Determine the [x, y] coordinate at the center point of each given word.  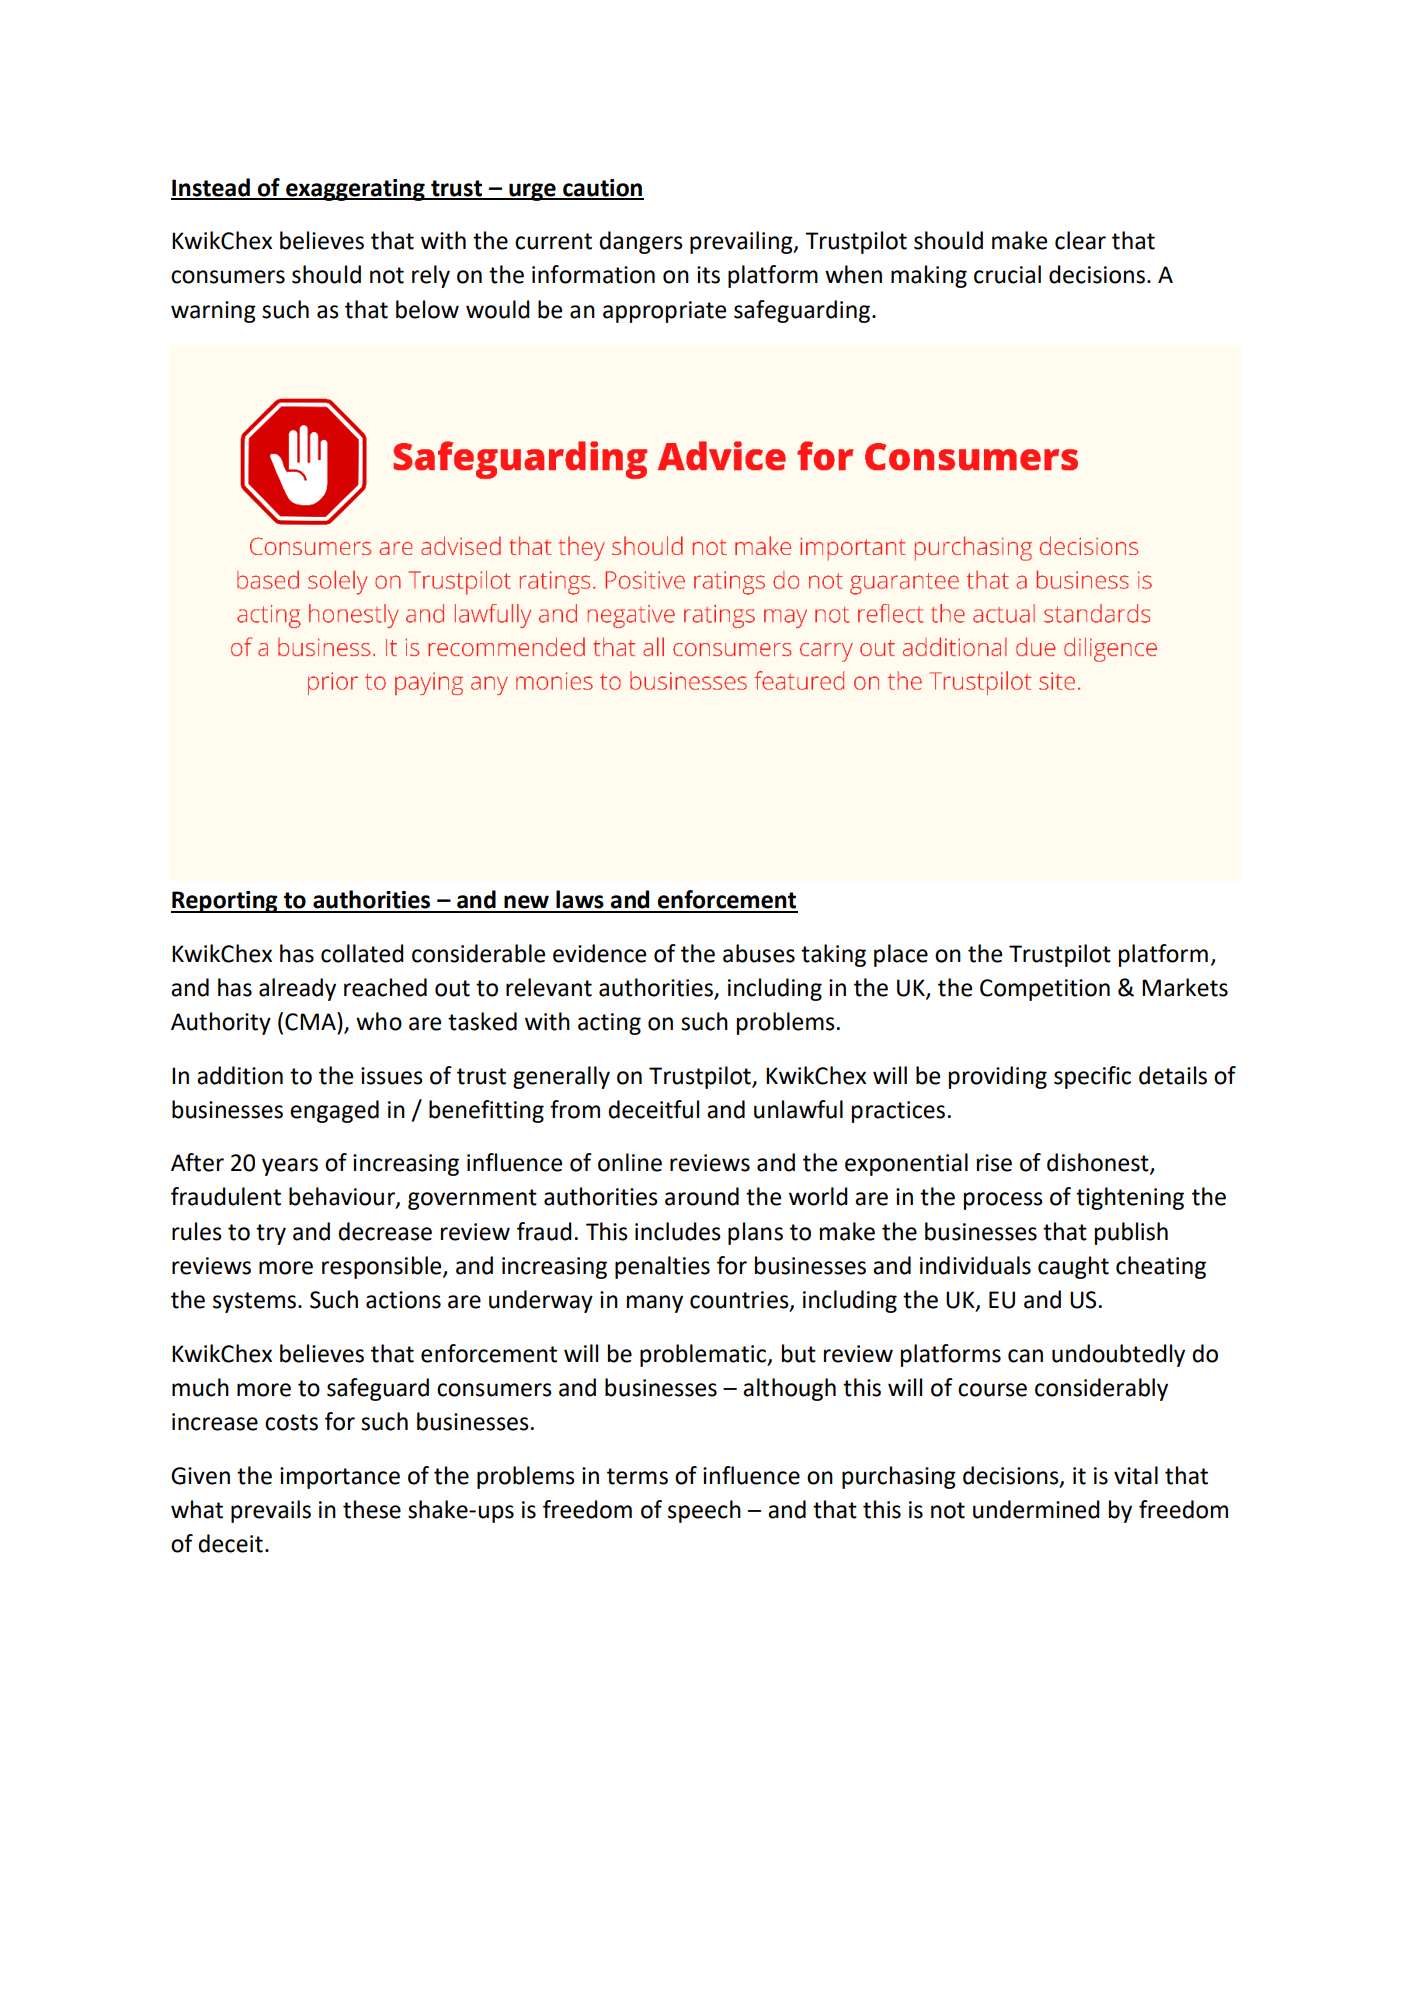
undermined [1036, 1509]
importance [340, 1478]
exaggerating [355, 190]
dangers [641, 242]
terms [637, 1476]
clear [1080, 240]
